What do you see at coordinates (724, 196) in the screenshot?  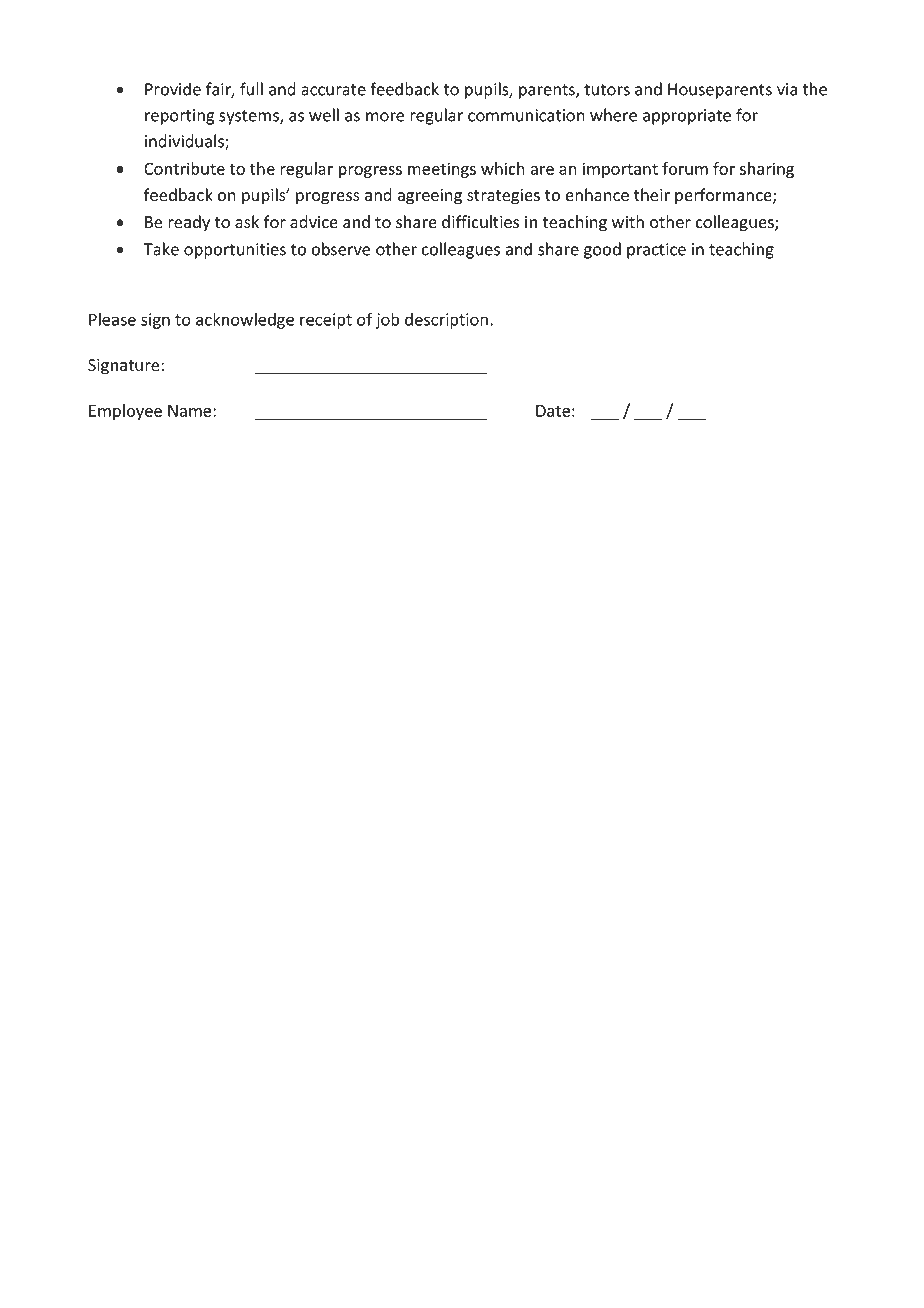 I see `performance` at bounding box center [724, 196].
